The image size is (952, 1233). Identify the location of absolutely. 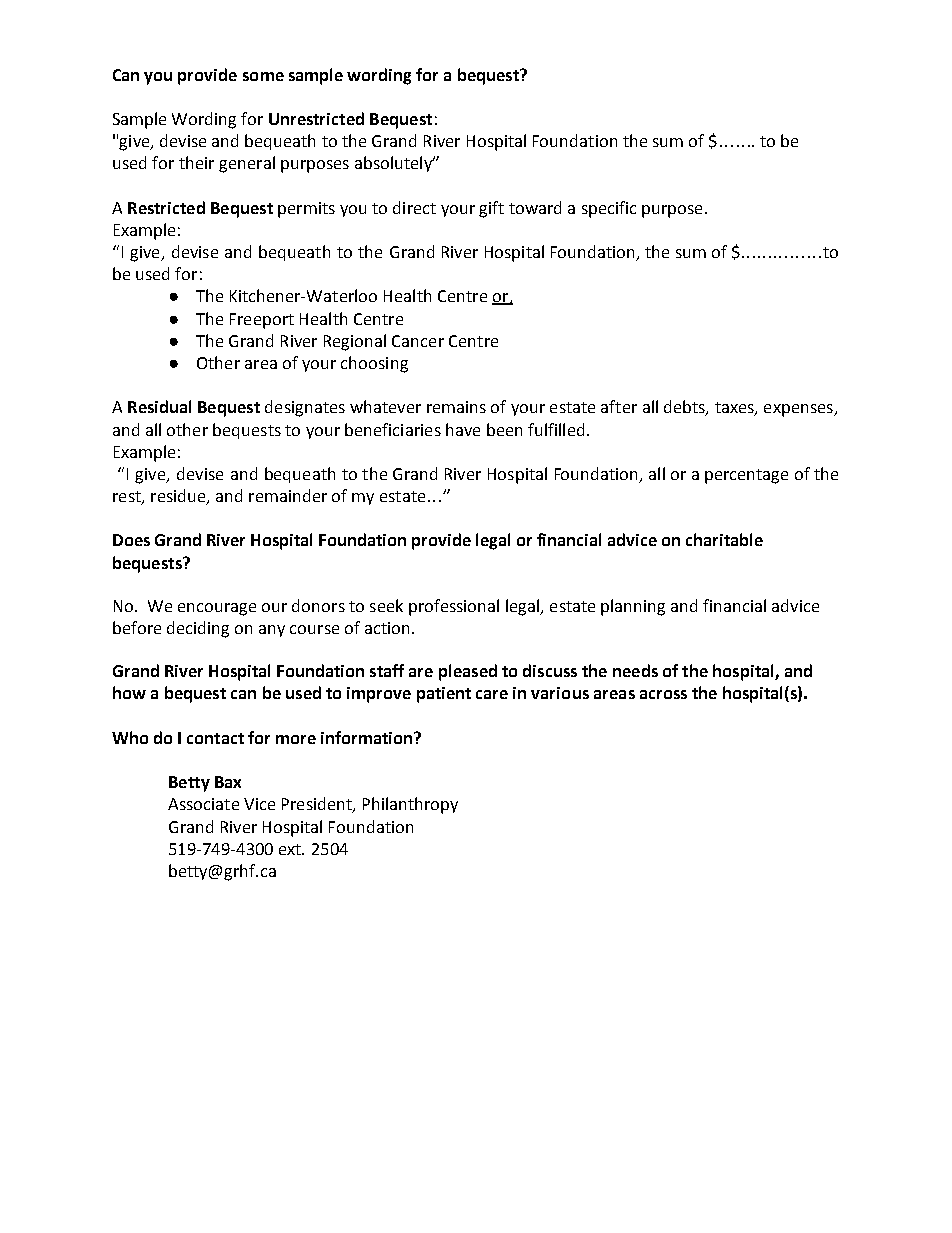
(394, 164).
